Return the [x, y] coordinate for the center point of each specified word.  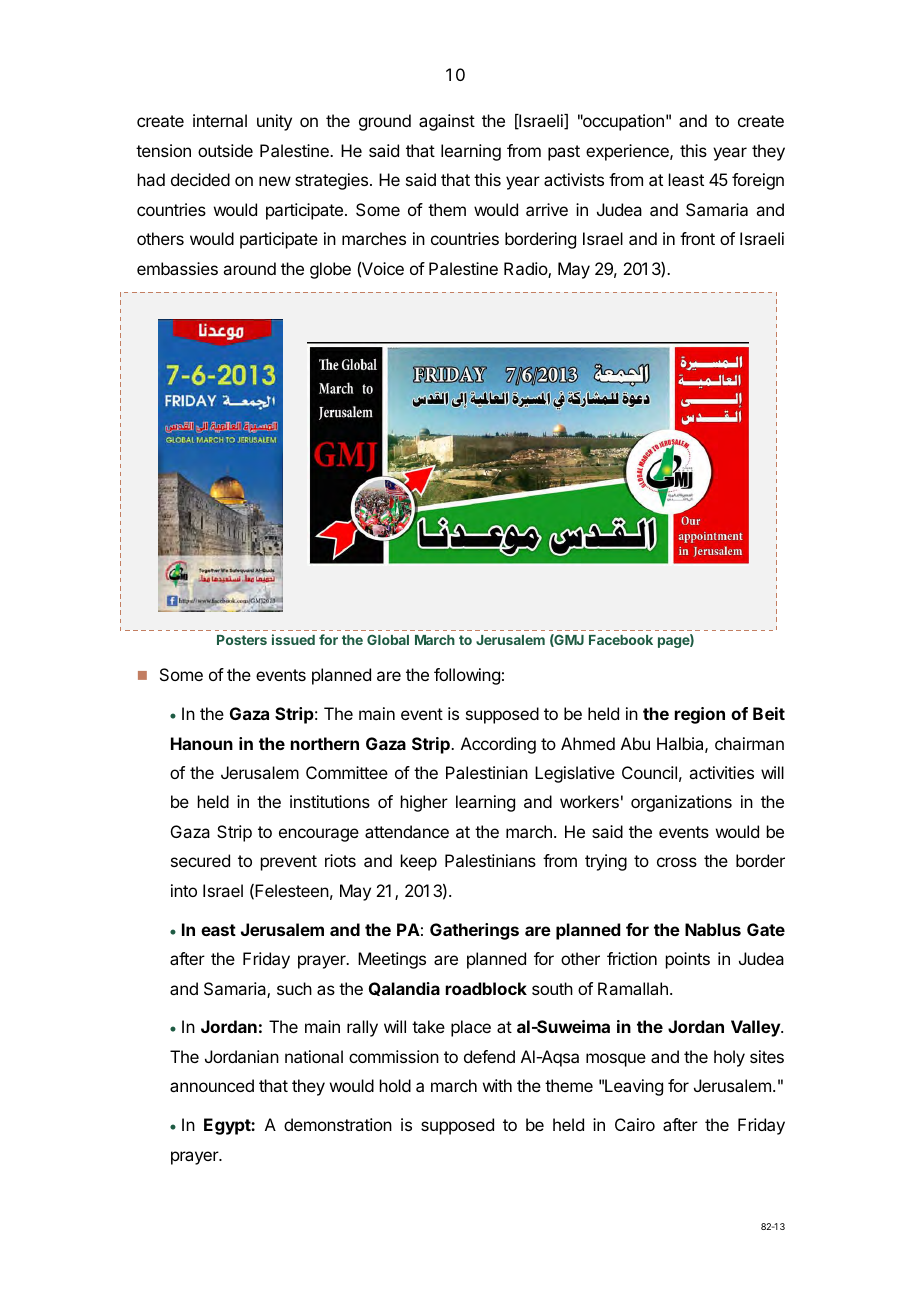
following [467, 676]
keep [419, 862]
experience [628, 152]
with [497, 1085]
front [697, 238]
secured [200, 860]
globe [330, 270]
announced [212, 1085]
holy [729, 1058]
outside [225, 150]
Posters [242, 640]
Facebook [621, 640]
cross [677, 862]
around [249, 268]
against [447, 122]
